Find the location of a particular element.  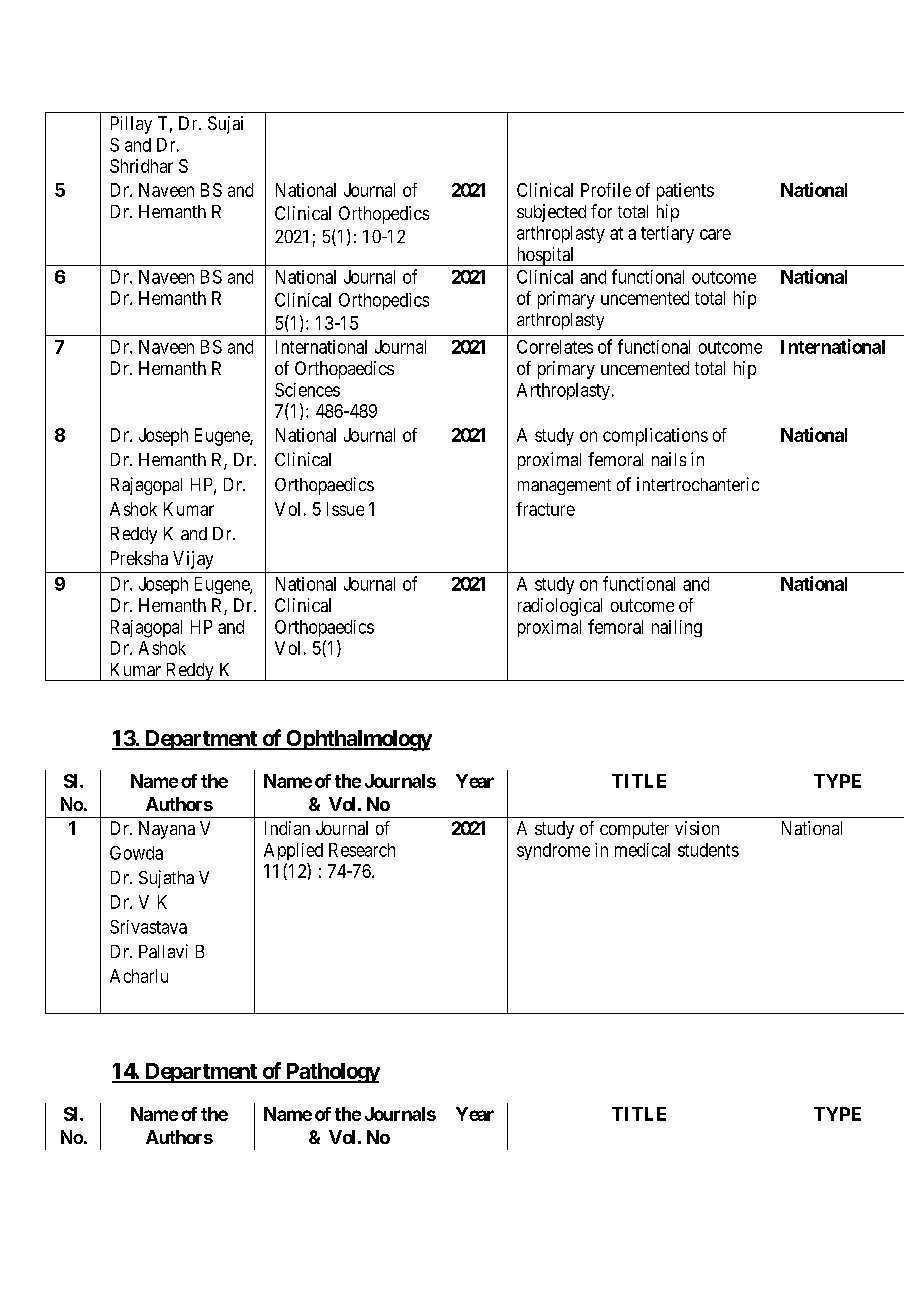

subjected is located at coordinates (551, 213).
